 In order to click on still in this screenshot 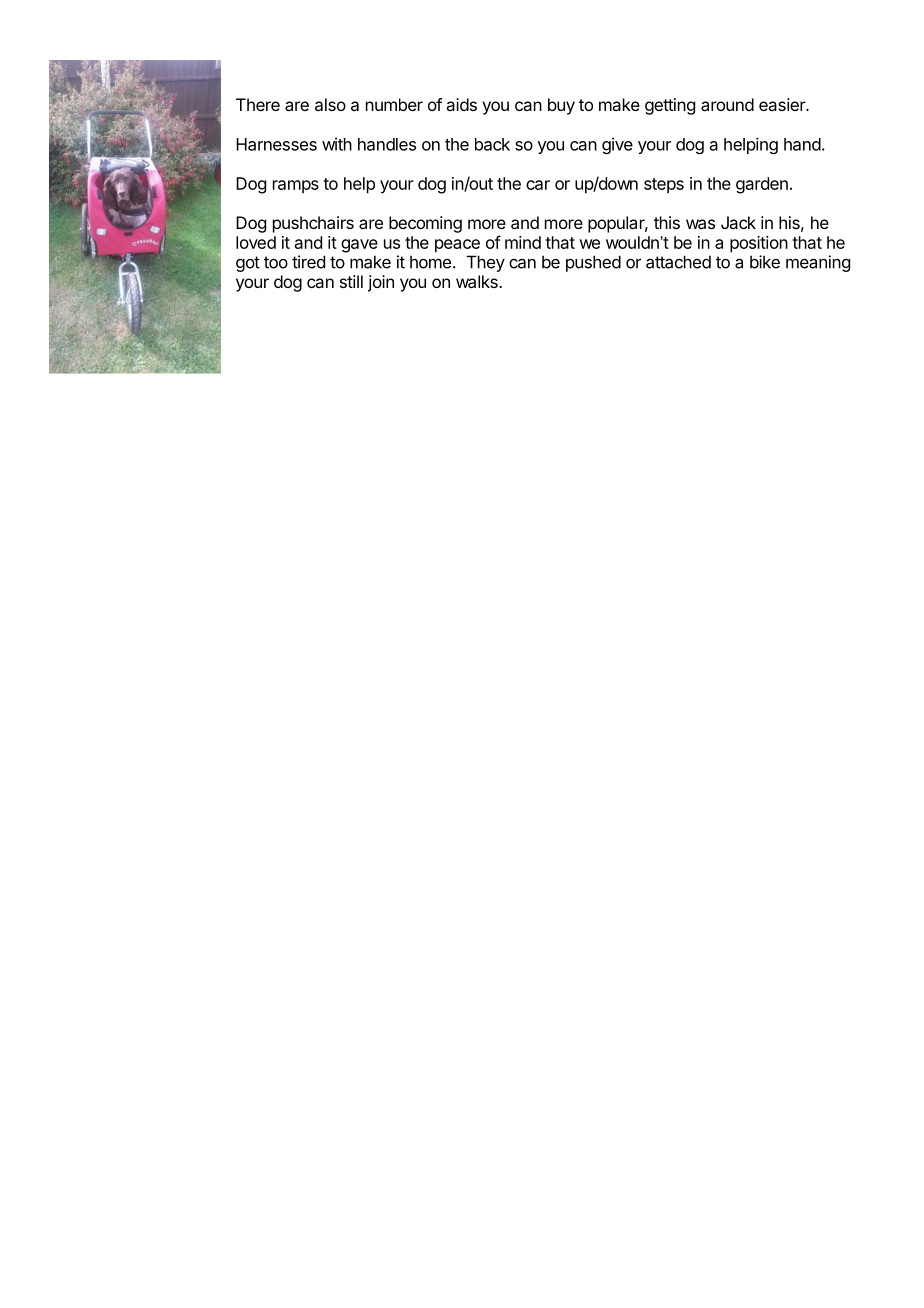, I will do `click(351, 281)`.
